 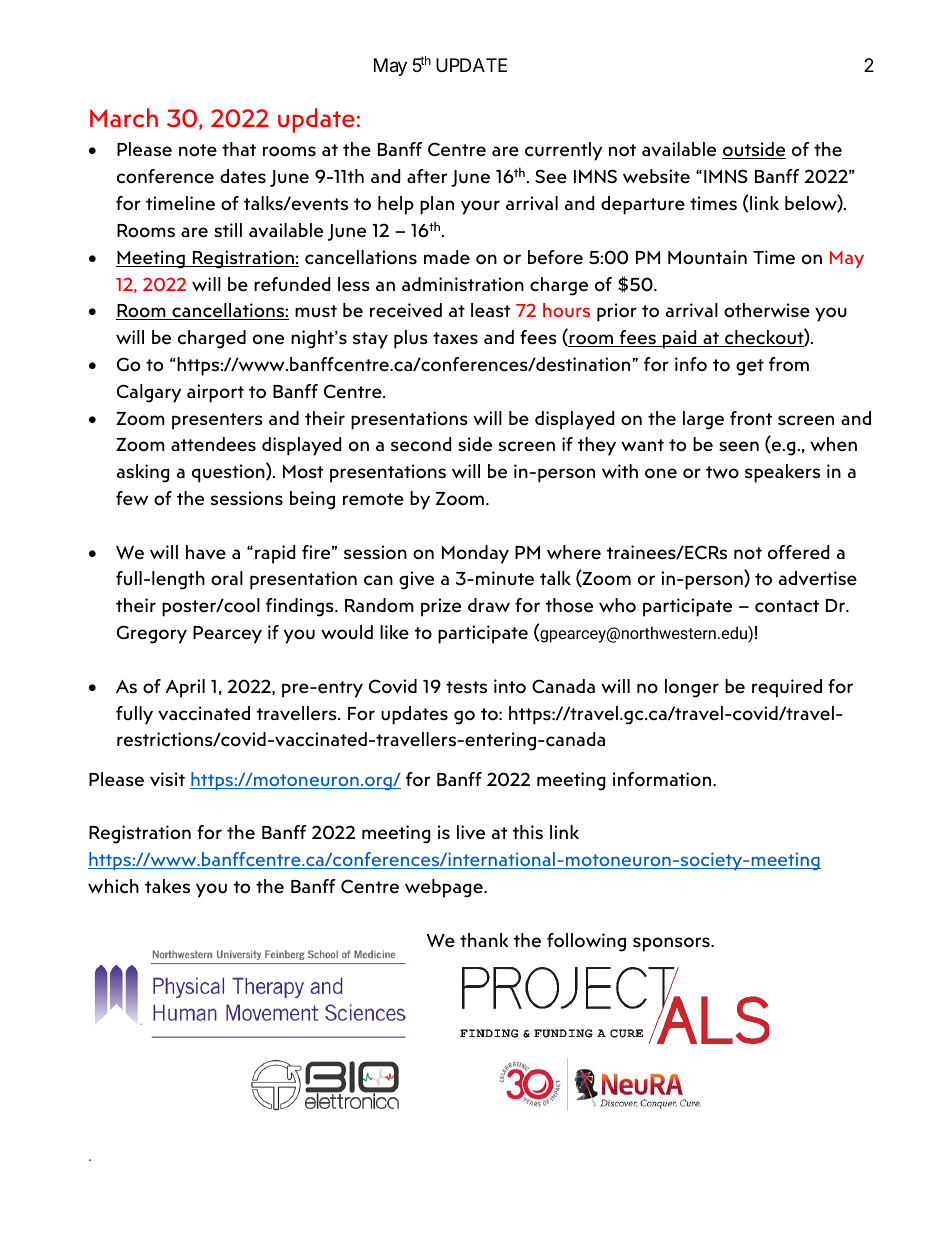 What do you see at coordinates (167, 886) in the screenshot?
I see `takes` at bounding box center [167, 886].
